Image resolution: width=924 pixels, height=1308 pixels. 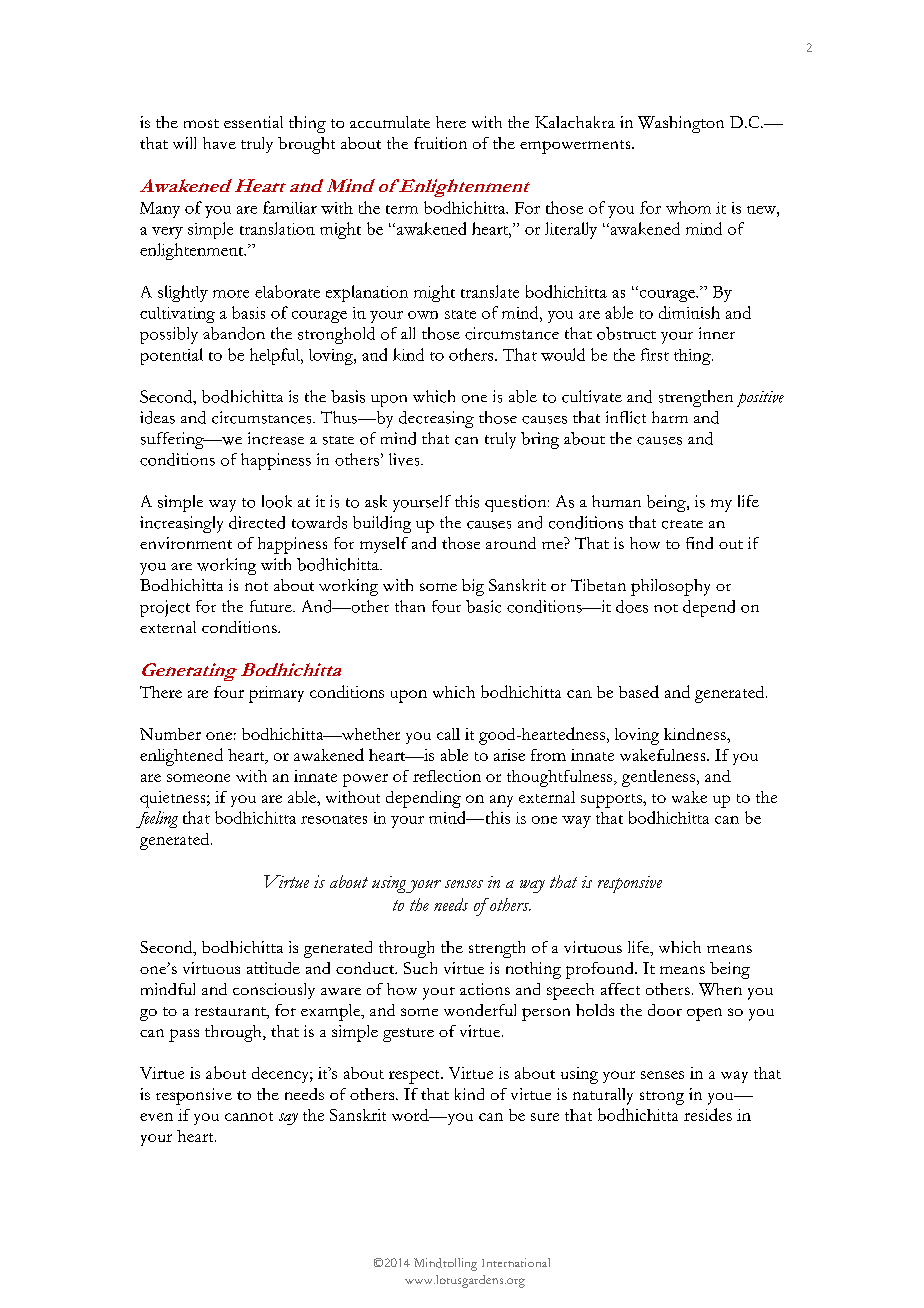 I want to click on enlightened, so click(x=181, y=757).
